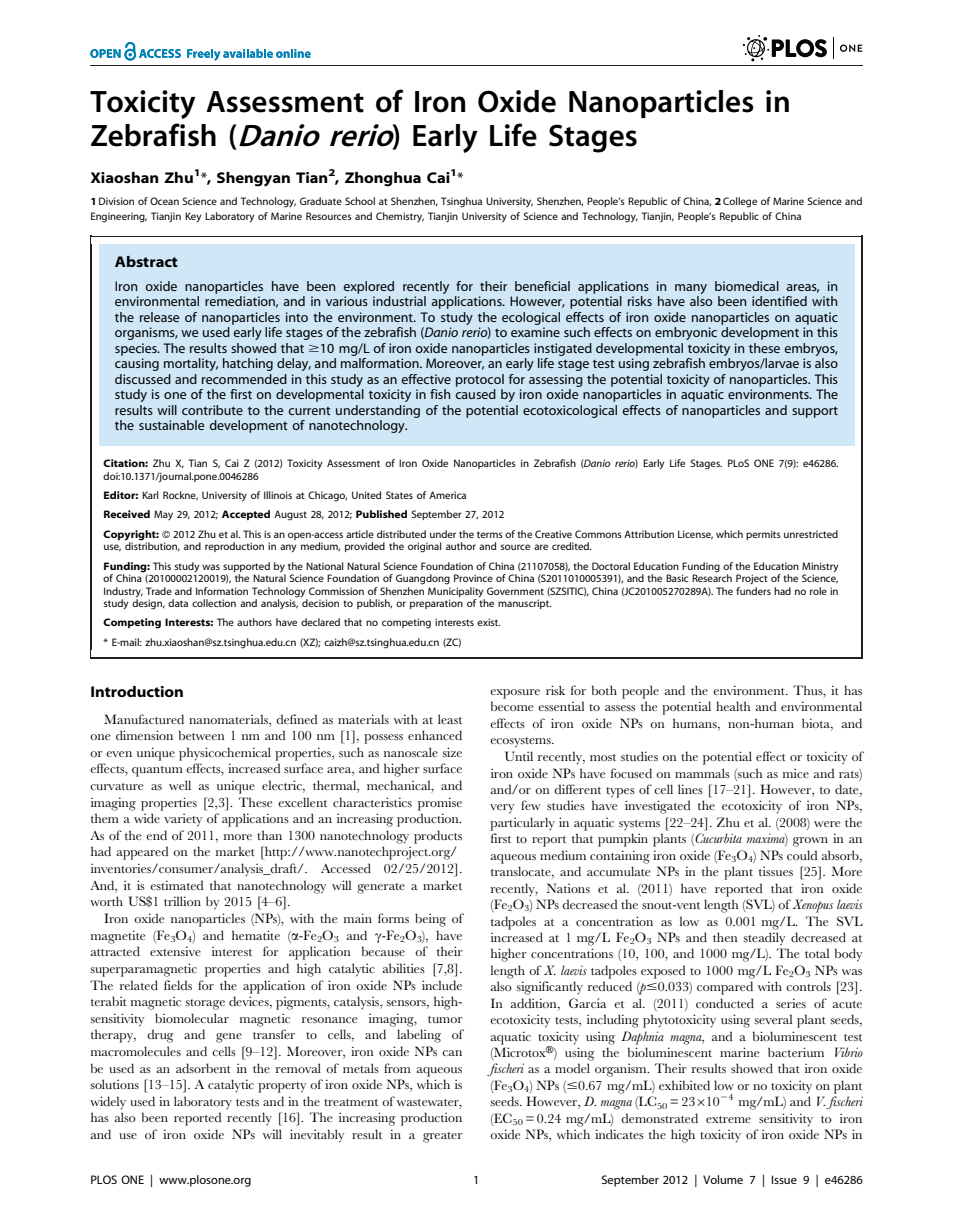  What do you see at coordinates (763, 535) in the document?
I see `permits` at bounding box center [763, 535].
